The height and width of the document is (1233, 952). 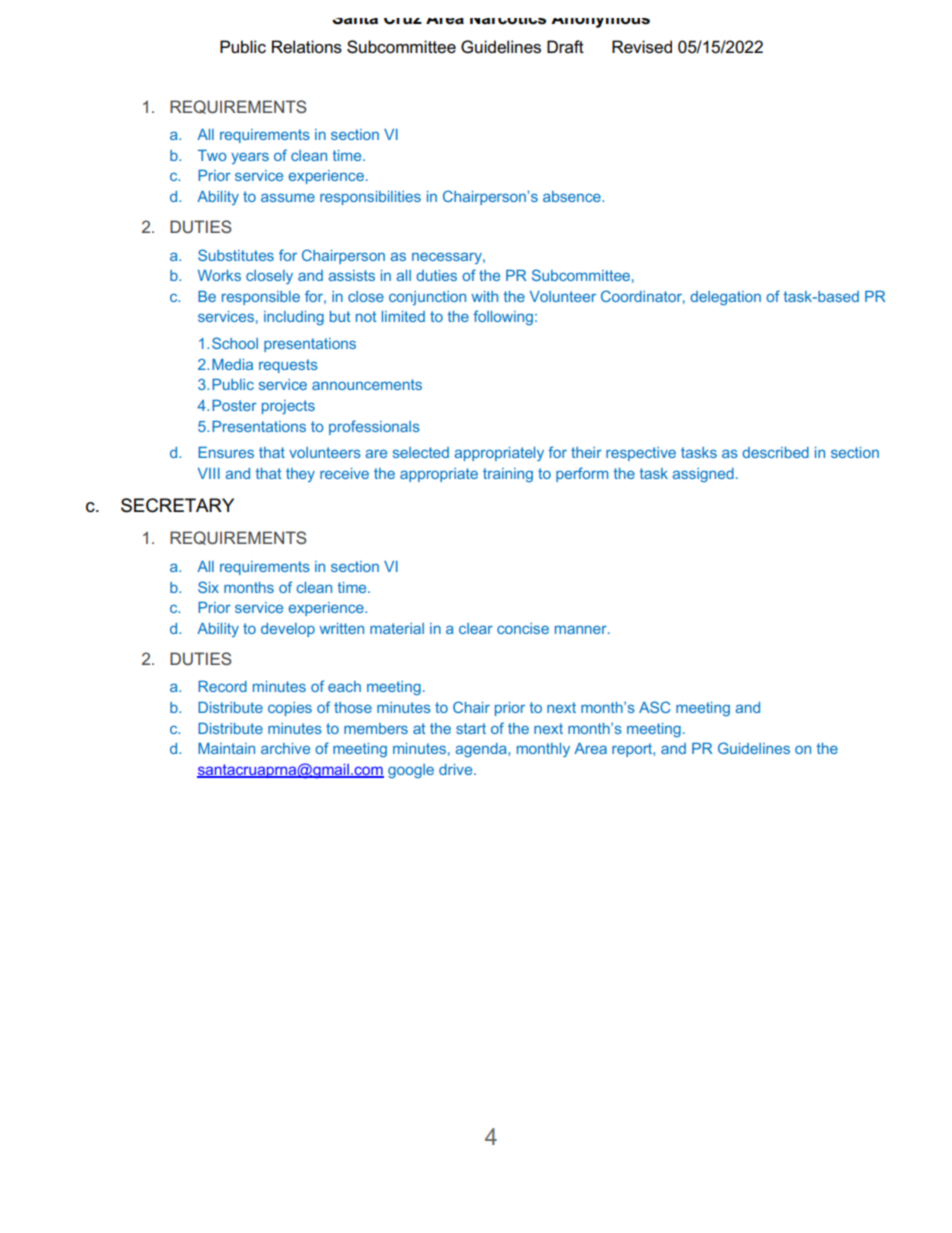 I want to click on assume, so click(x=288, y=197).
